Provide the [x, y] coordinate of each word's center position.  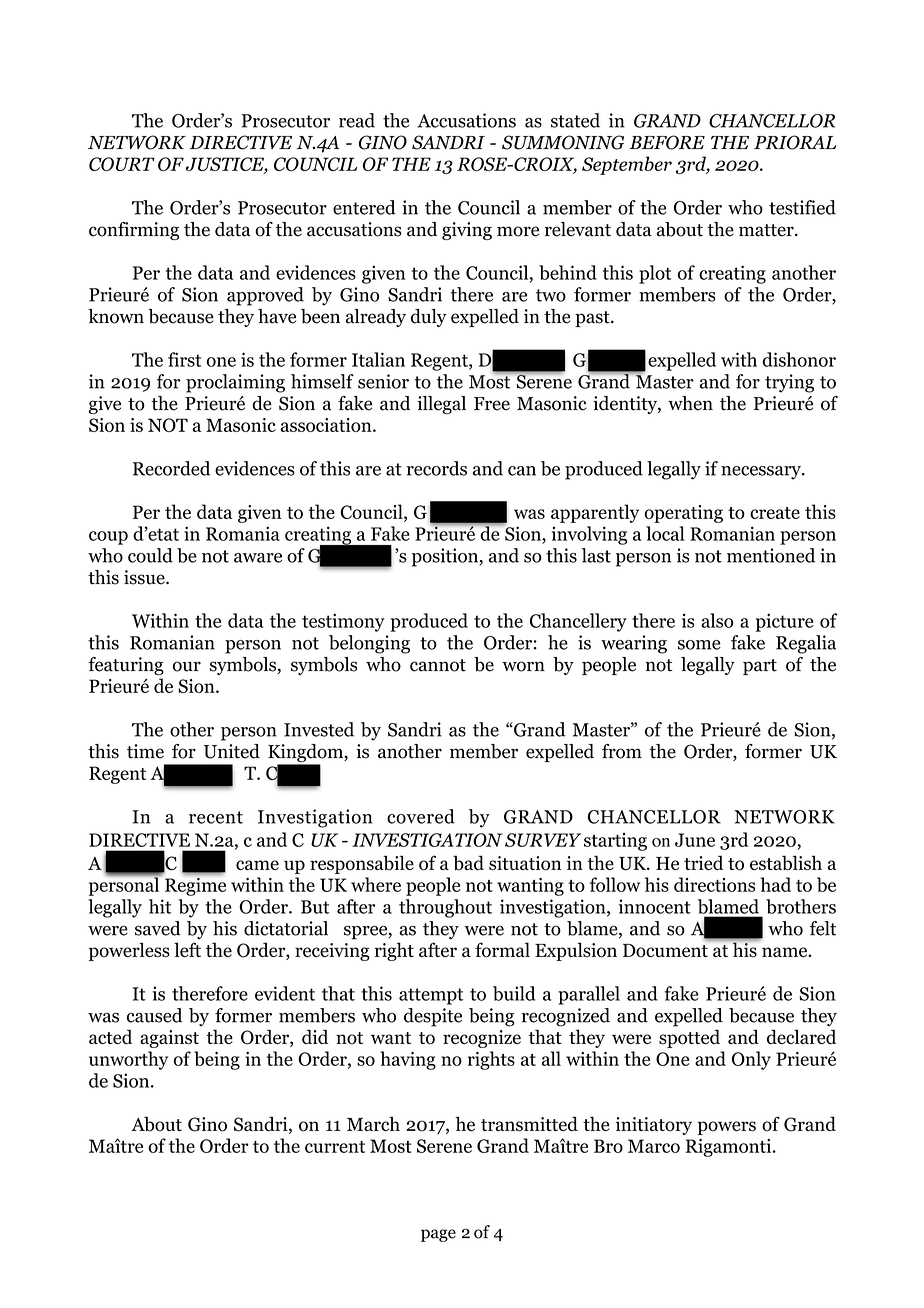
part [760, 667]
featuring [126, 666]
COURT [122, 164]
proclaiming [235, 383]
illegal [441, 405]
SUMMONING [563, 142]
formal [502, 950]
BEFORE [667, 142]
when [690, 403]
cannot [438, 665]
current [335, 1147]
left [187, 949]
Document [665, 951]
